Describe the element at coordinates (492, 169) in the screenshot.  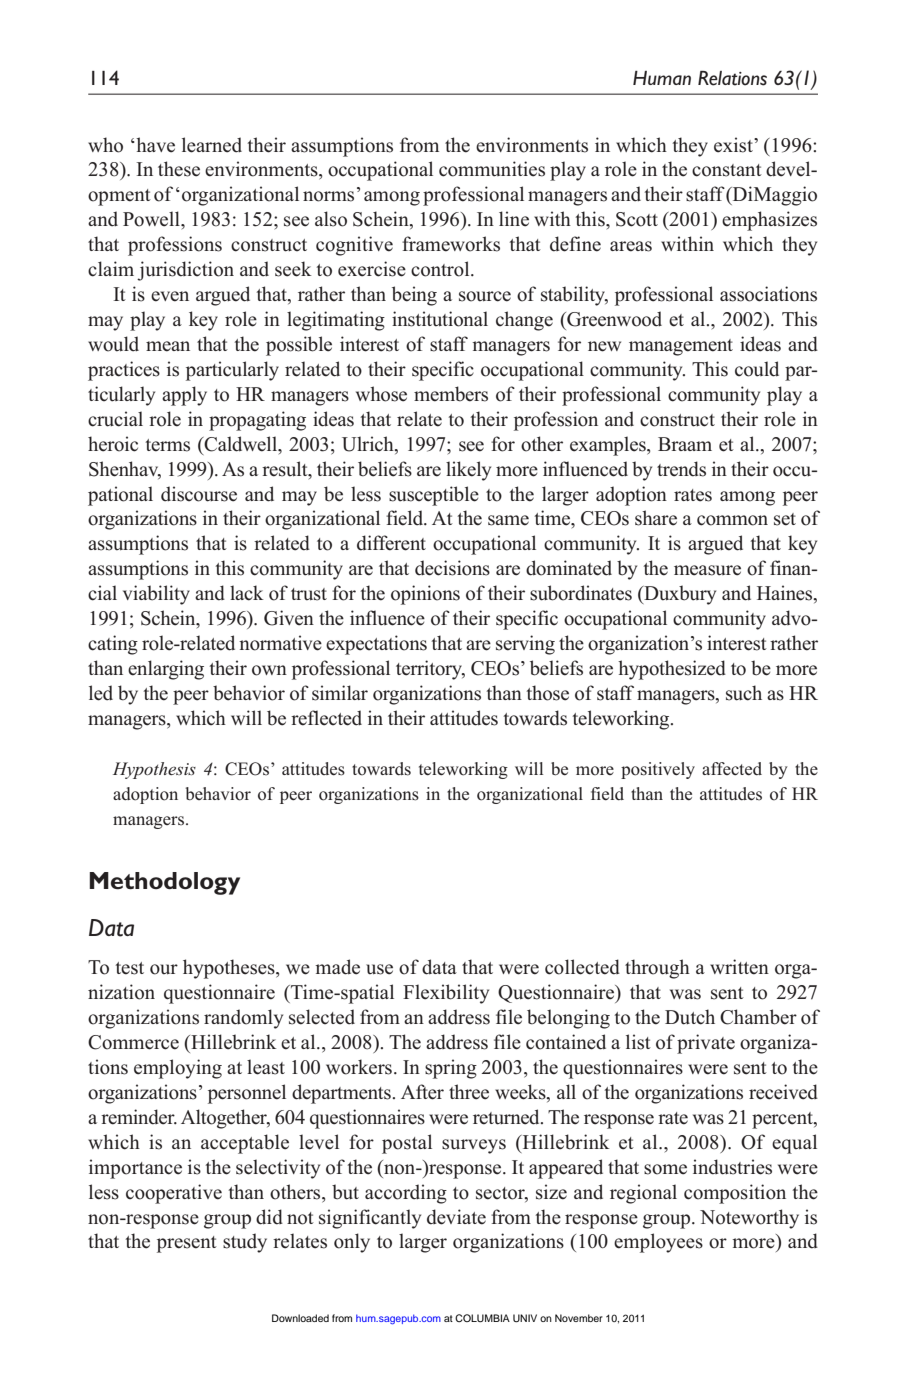
I see `communities` at that location.
